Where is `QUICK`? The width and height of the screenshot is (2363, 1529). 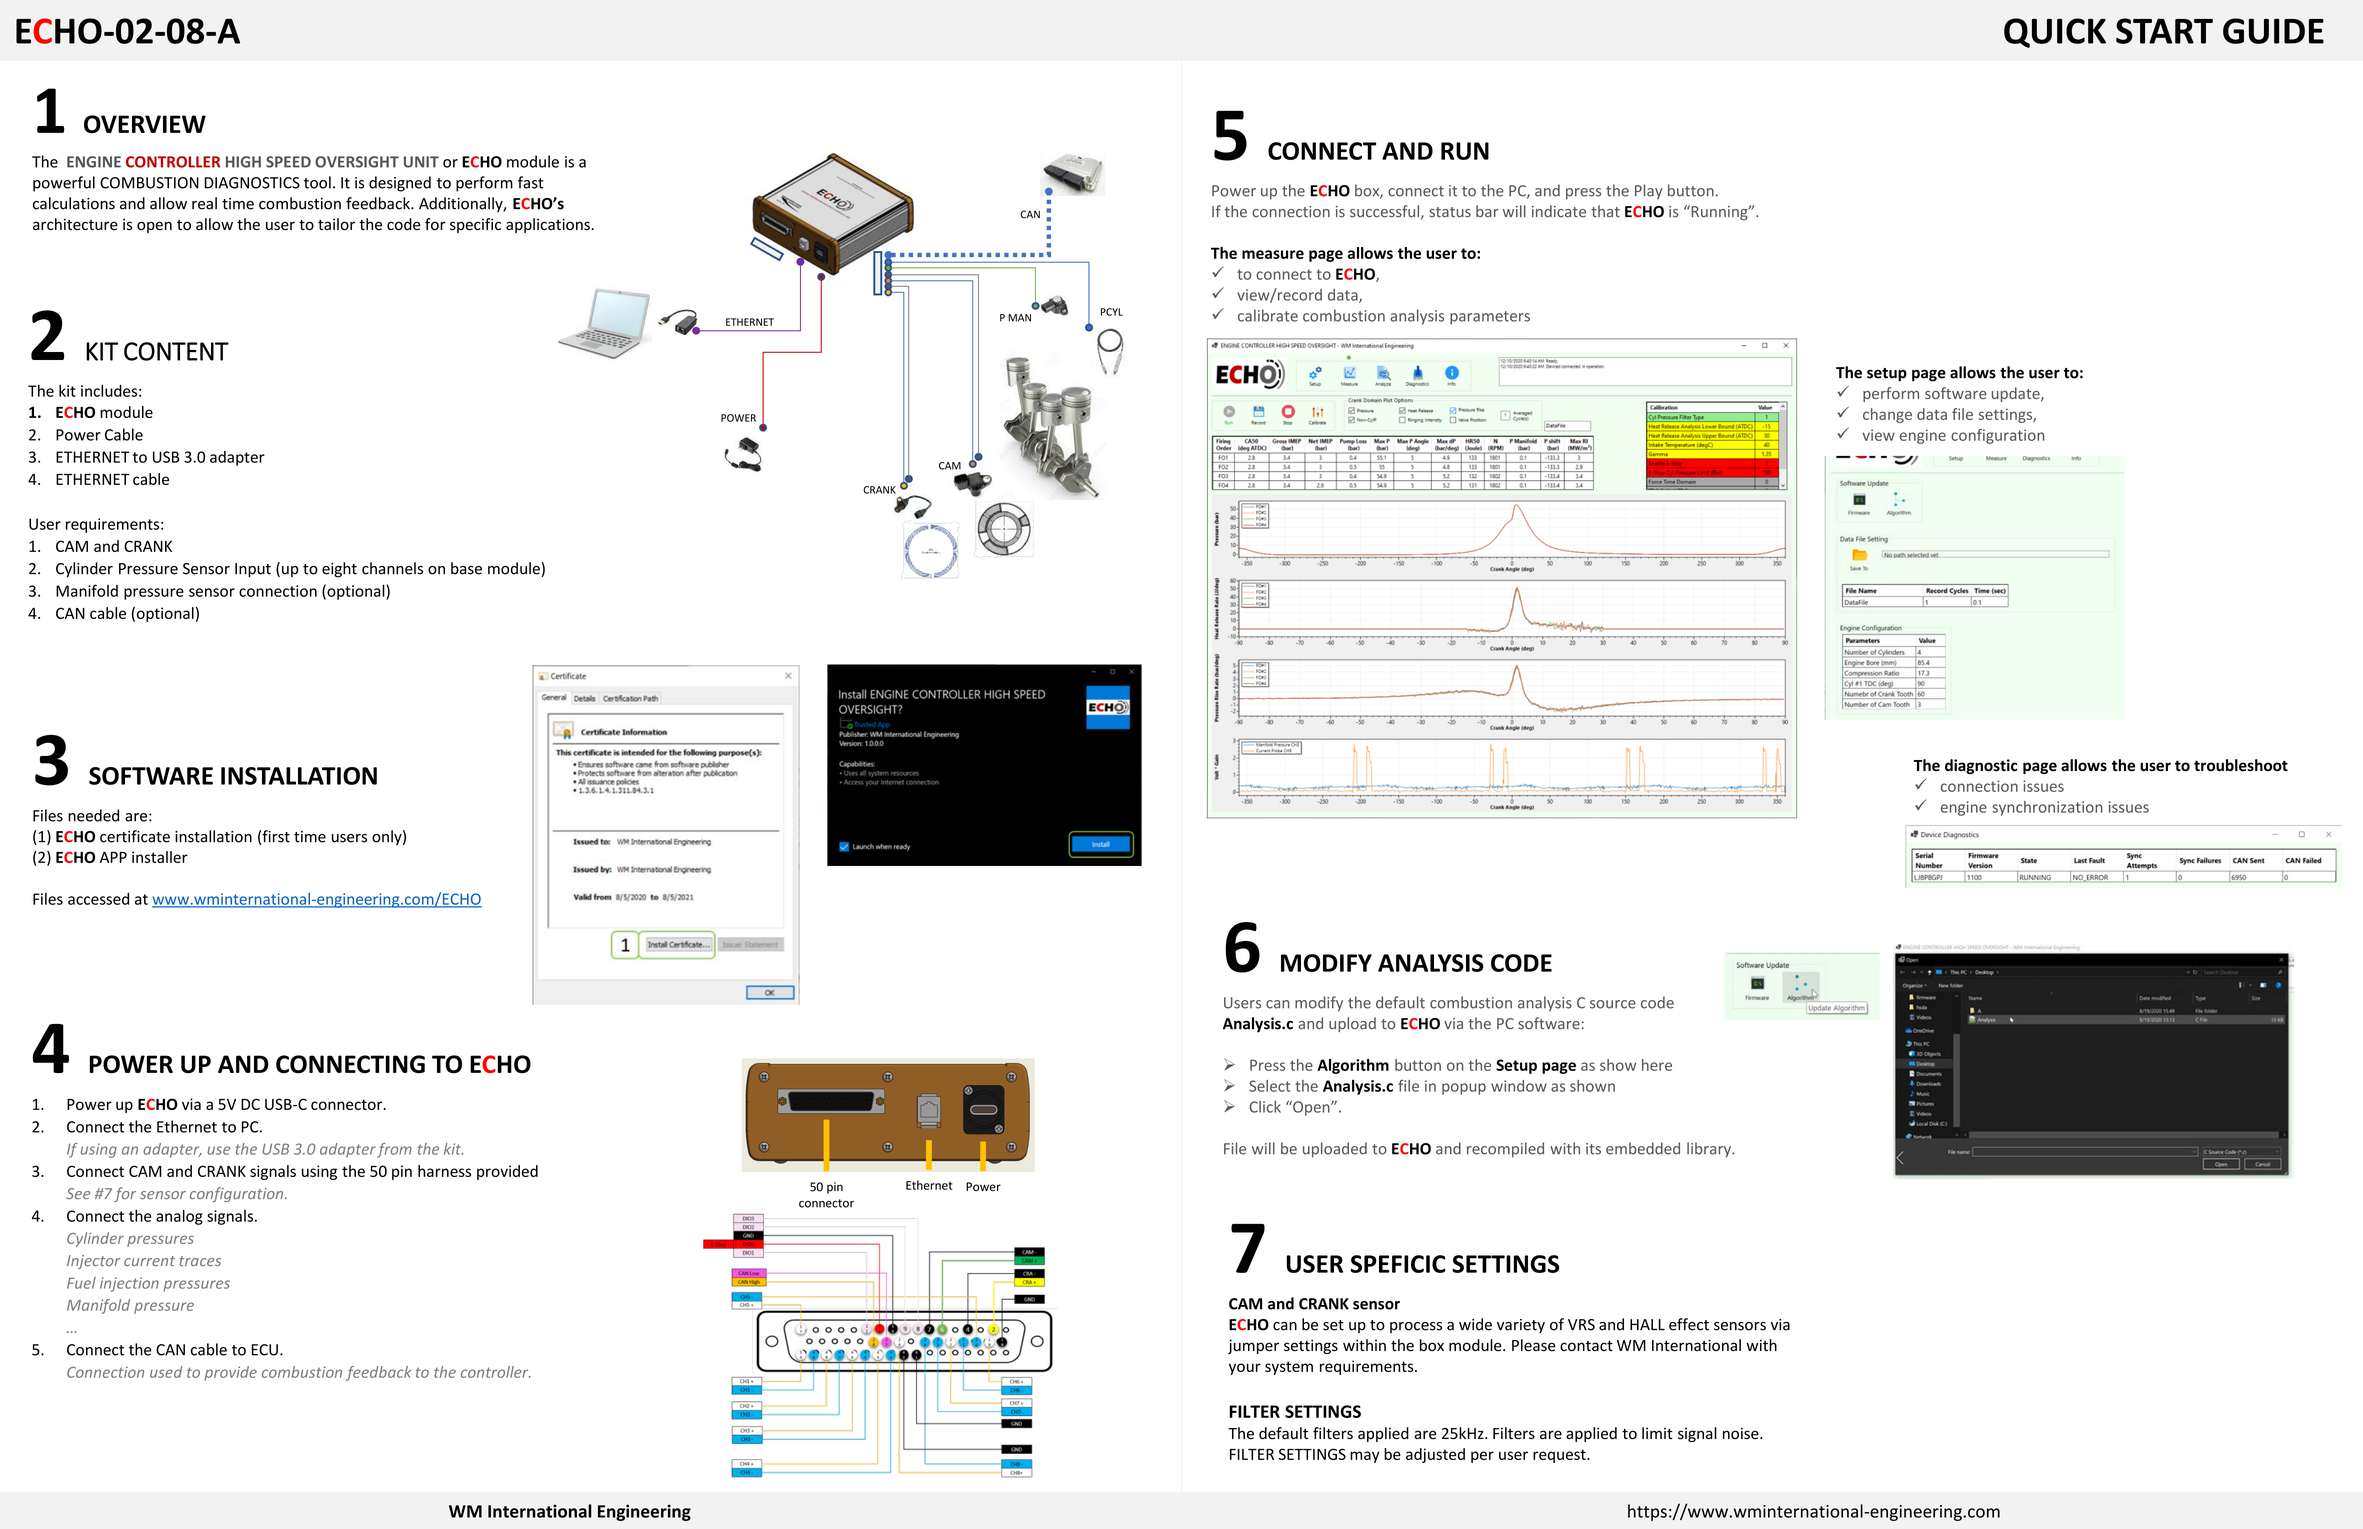
QUICK is located at coordinates (2055, 33).
